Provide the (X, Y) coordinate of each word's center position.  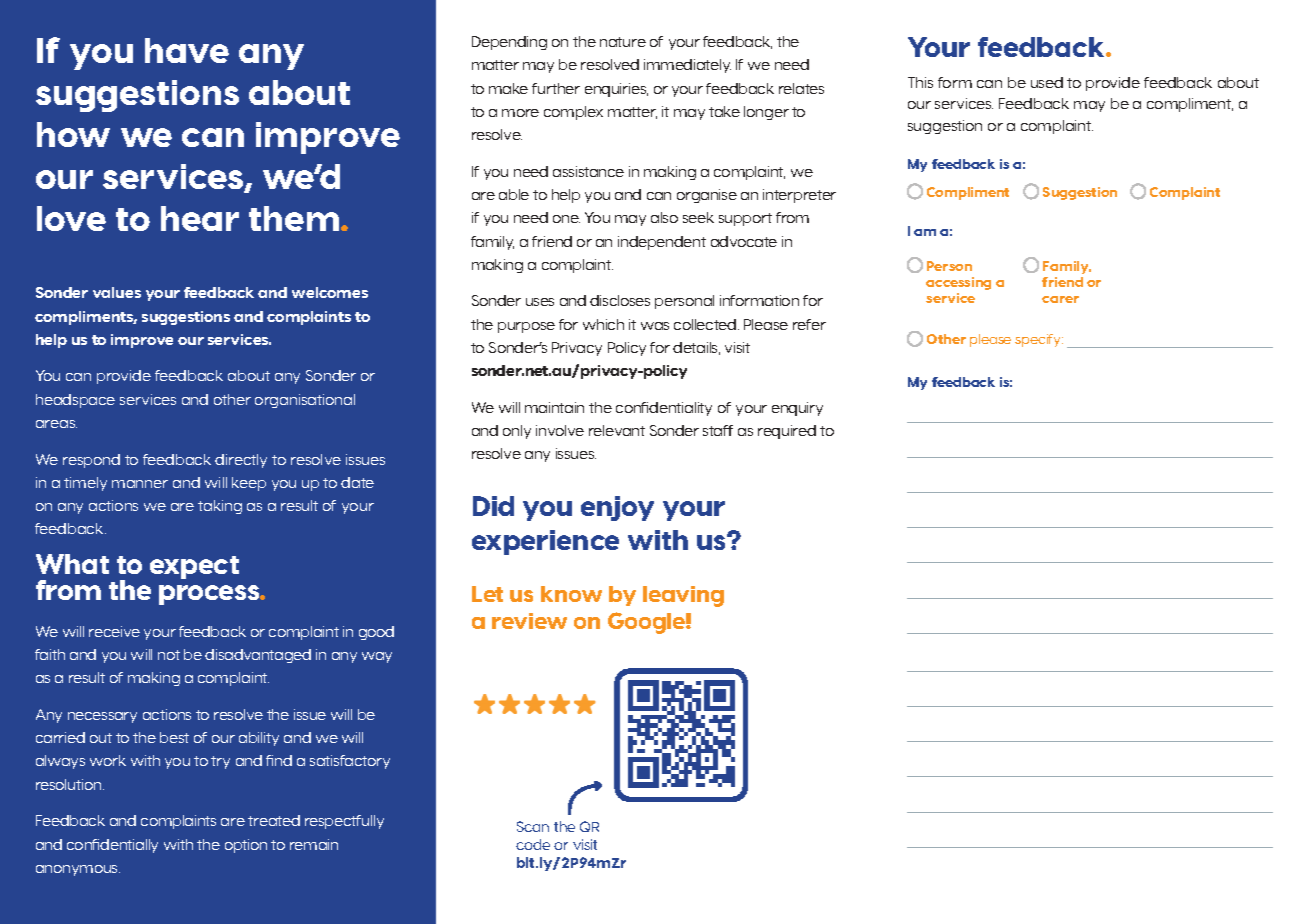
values (117, 292)
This (920, 82)
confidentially (112, 846)
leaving (683, 596)
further (556, 88)
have (187, 50)
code (533, 844)
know (571, 594)
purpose (526, 327)
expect (194, 567)
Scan (533, 826)
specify (1039, 340)
